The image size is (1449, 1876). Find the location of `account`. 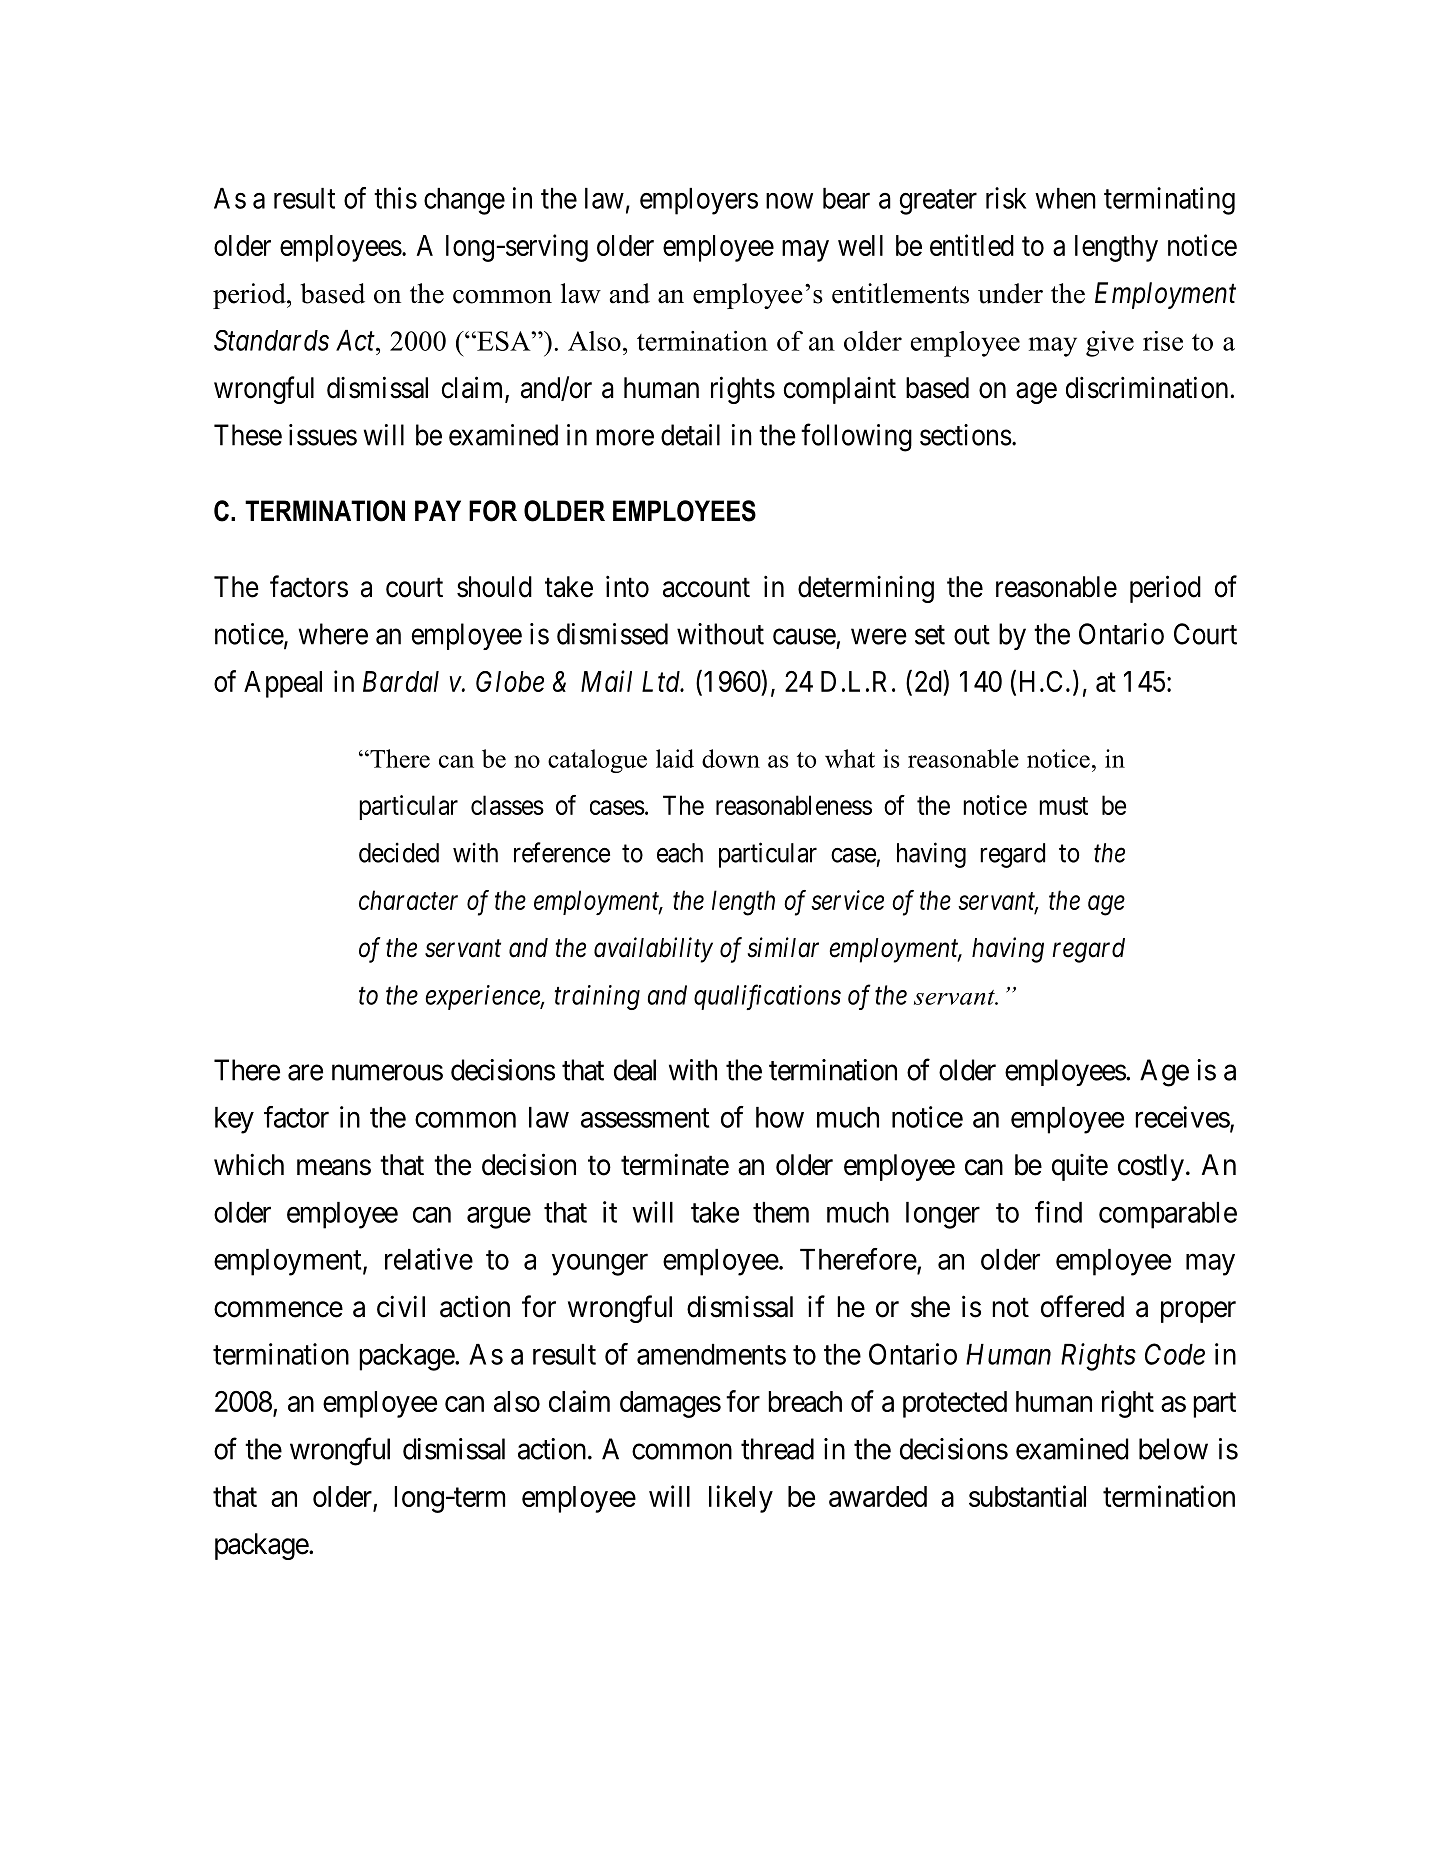

account is located at coordinates (706, 588).
